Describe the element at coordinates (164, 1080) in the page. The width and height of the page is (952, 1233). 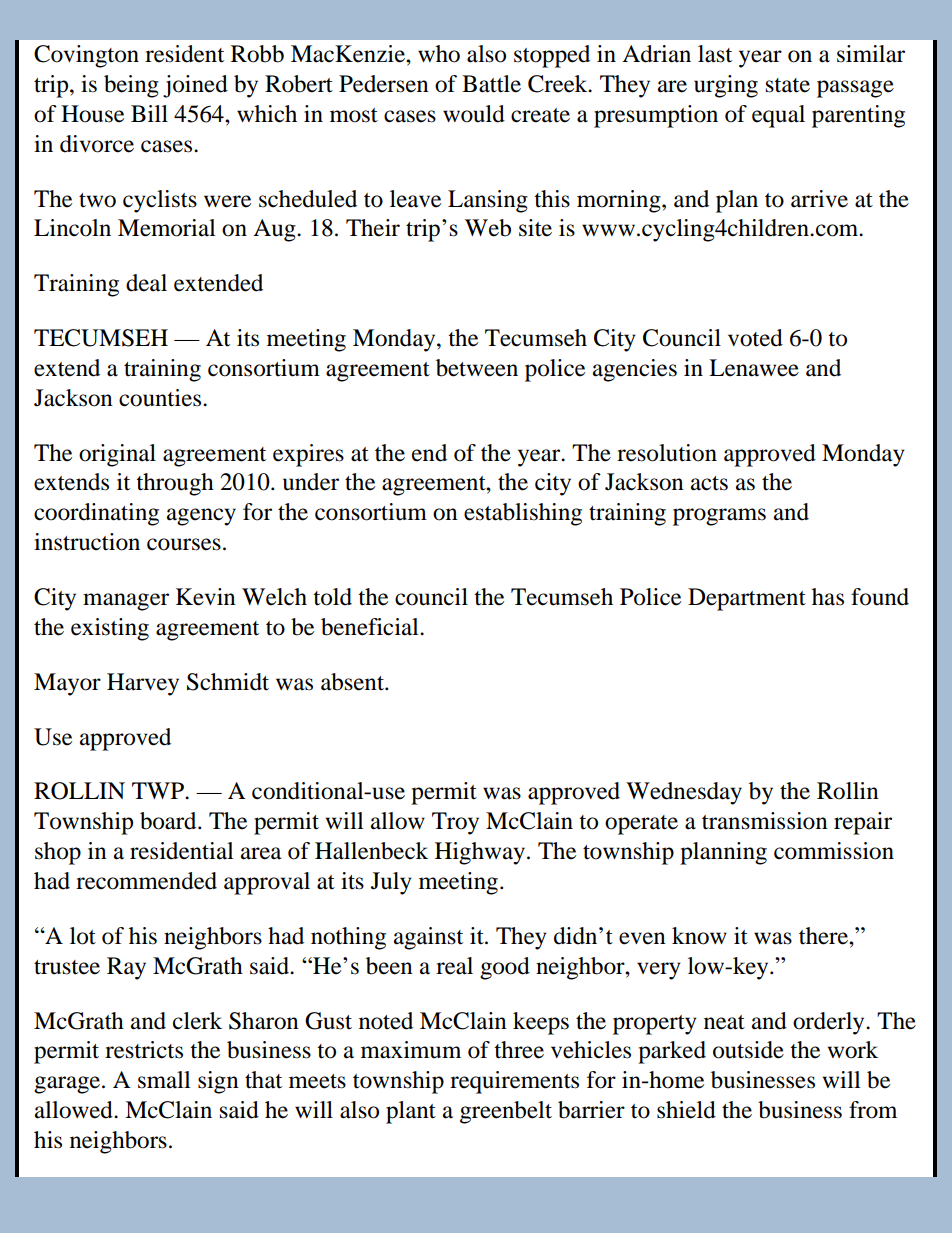
I see `small` at that location.
